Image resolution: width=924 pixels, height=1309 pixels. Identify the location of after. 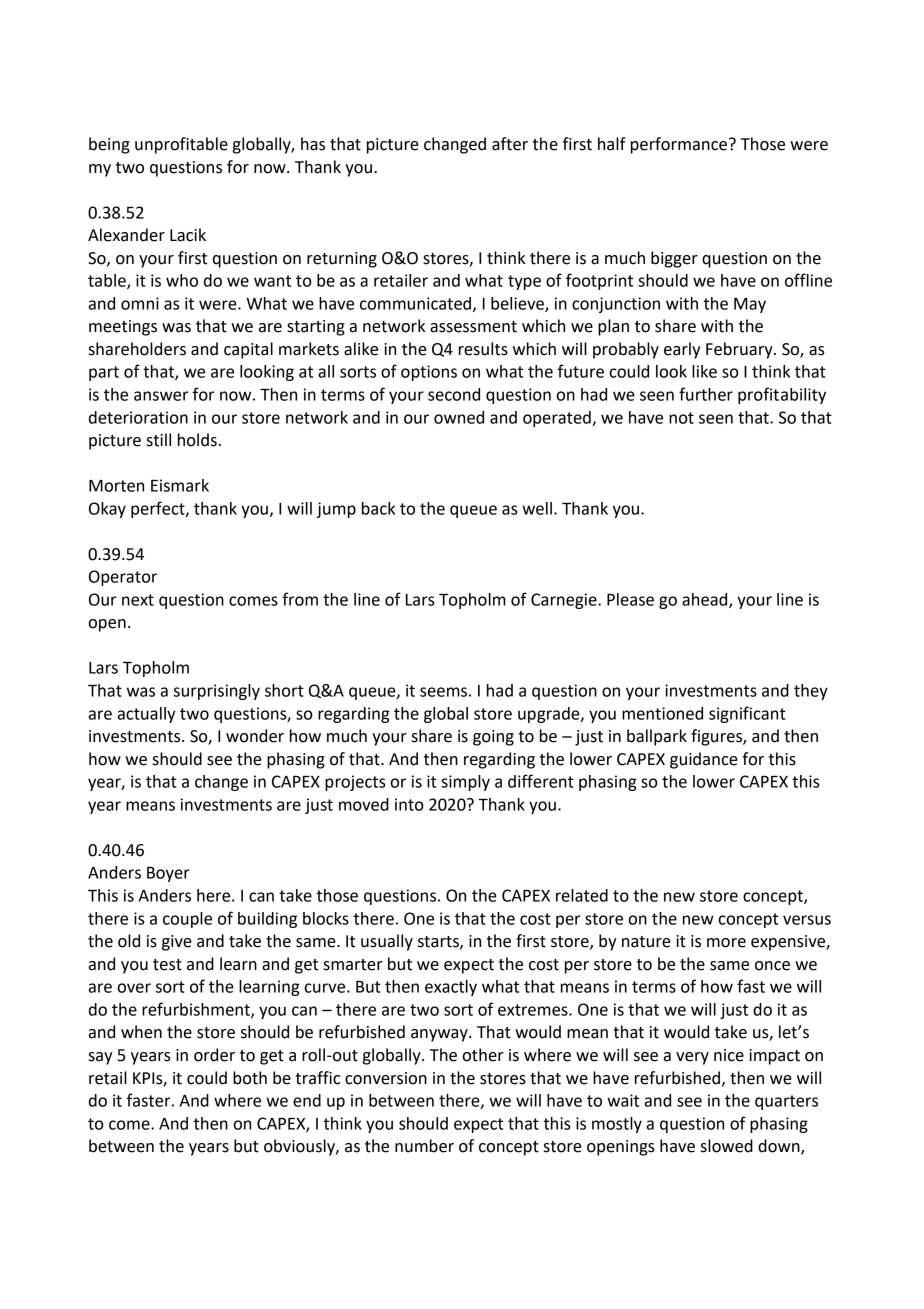
(510, 144).
